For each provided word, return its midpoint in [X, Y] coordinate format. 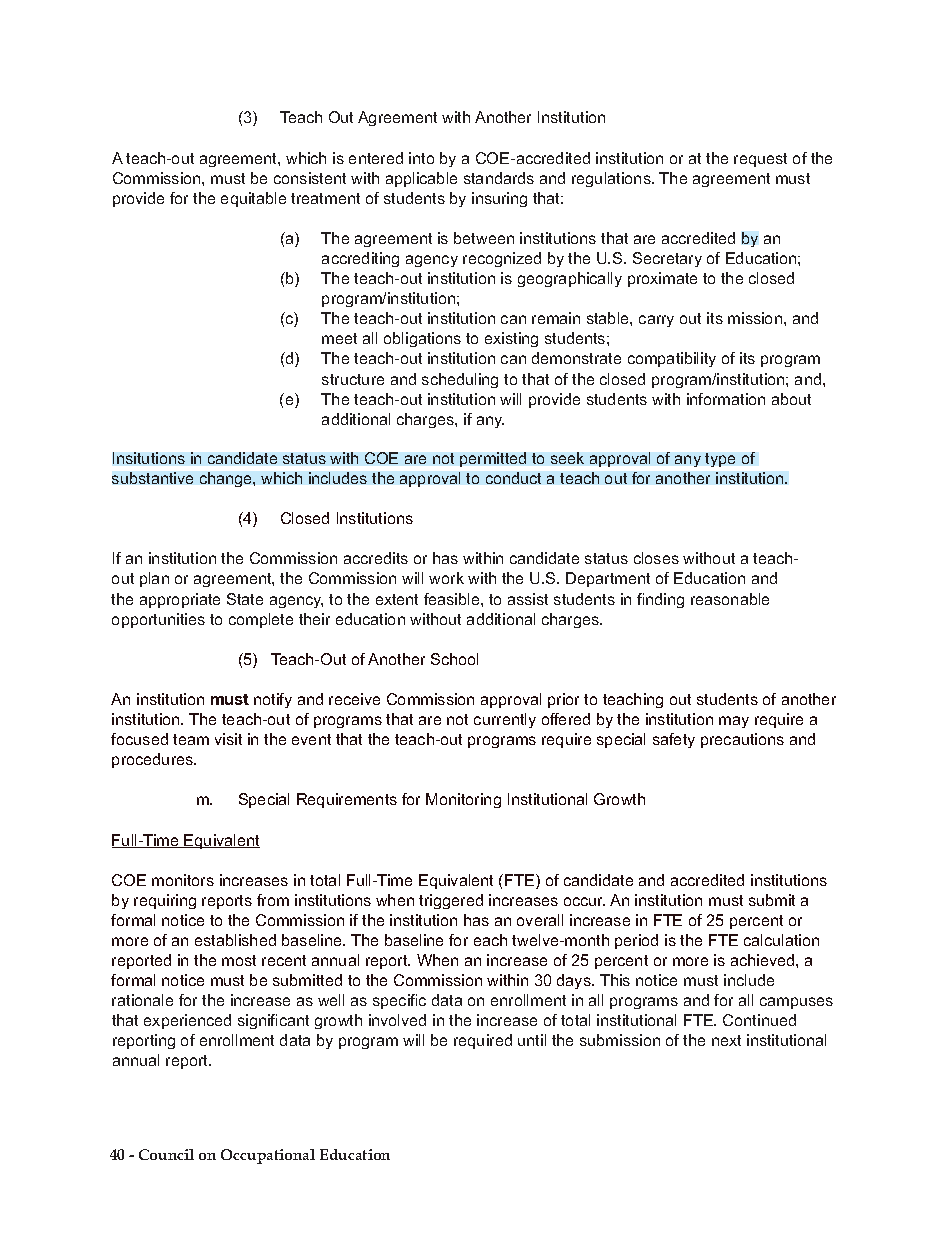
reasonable [730, 599]
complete [261, 620]
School [454, 659]
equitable [253, 199]
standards [499, 178]
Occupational [268, 1156]
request [760, 160]
